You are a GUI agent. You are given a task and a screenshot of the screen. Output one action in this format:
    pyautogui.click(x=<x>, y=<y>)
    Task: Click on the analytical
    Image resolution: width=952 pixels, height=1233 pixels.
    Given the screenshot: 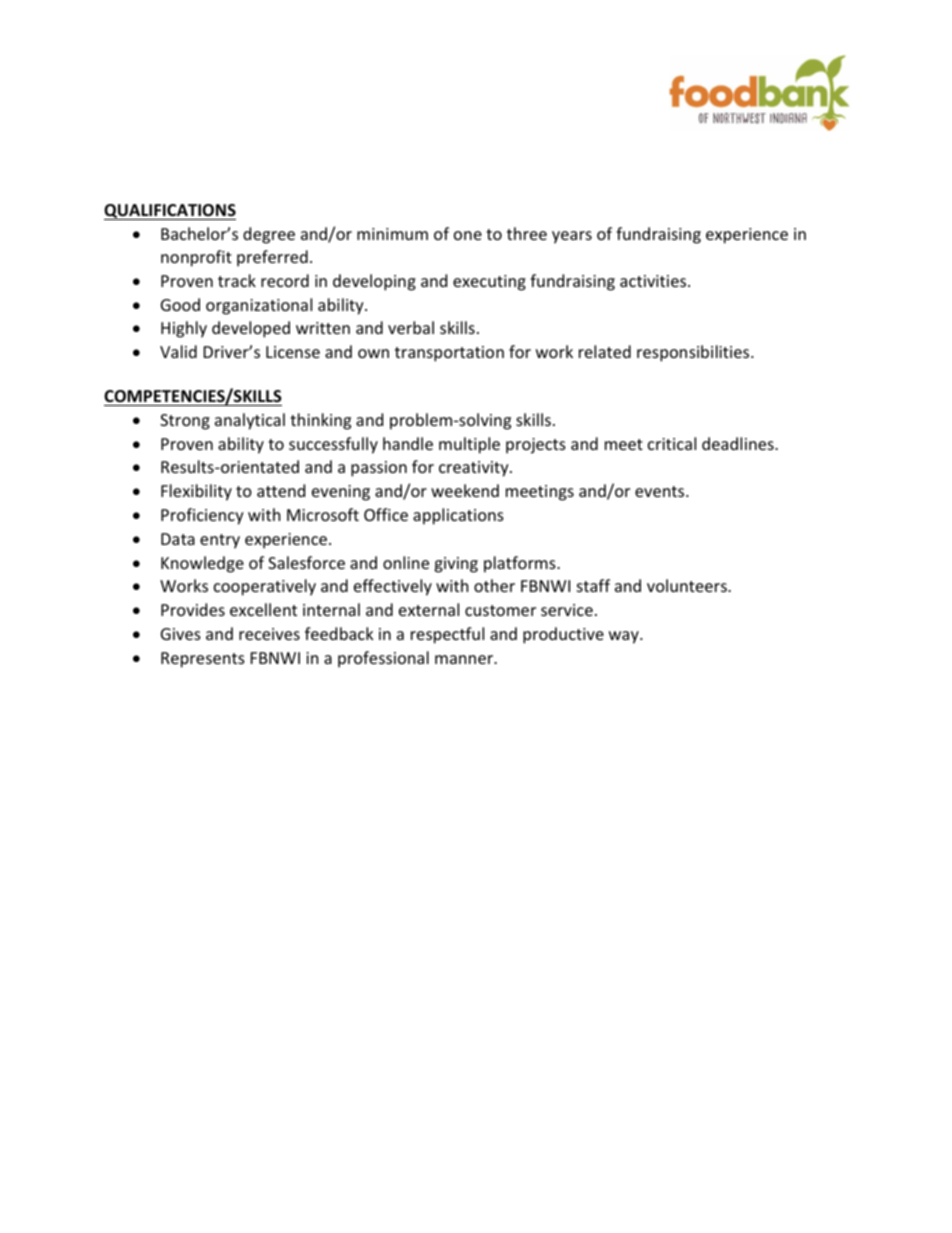 What is the action you would take?
    pyautogui.click(x=250, y=421)
